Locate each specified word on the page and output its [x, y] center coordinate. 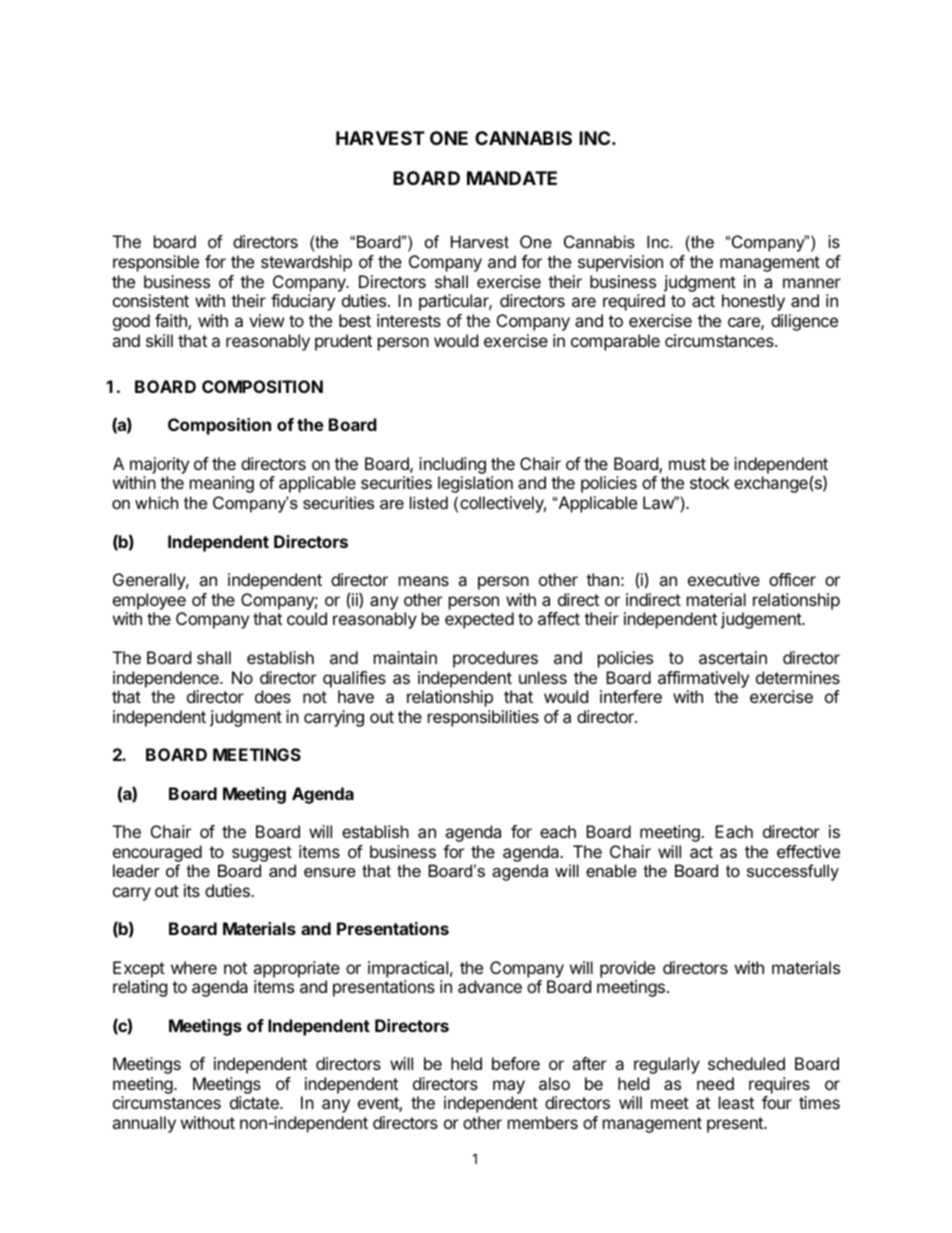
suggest [262, 854]
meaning [222, 484]
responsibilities [483, 718]
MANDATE [512, 178]
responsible [156, 263]
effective [808, 851]
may [509, 1088]
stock [710, 482]
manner [812, 283]
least [736, 1102]
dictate [255, 1102]
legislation [475, 484]
